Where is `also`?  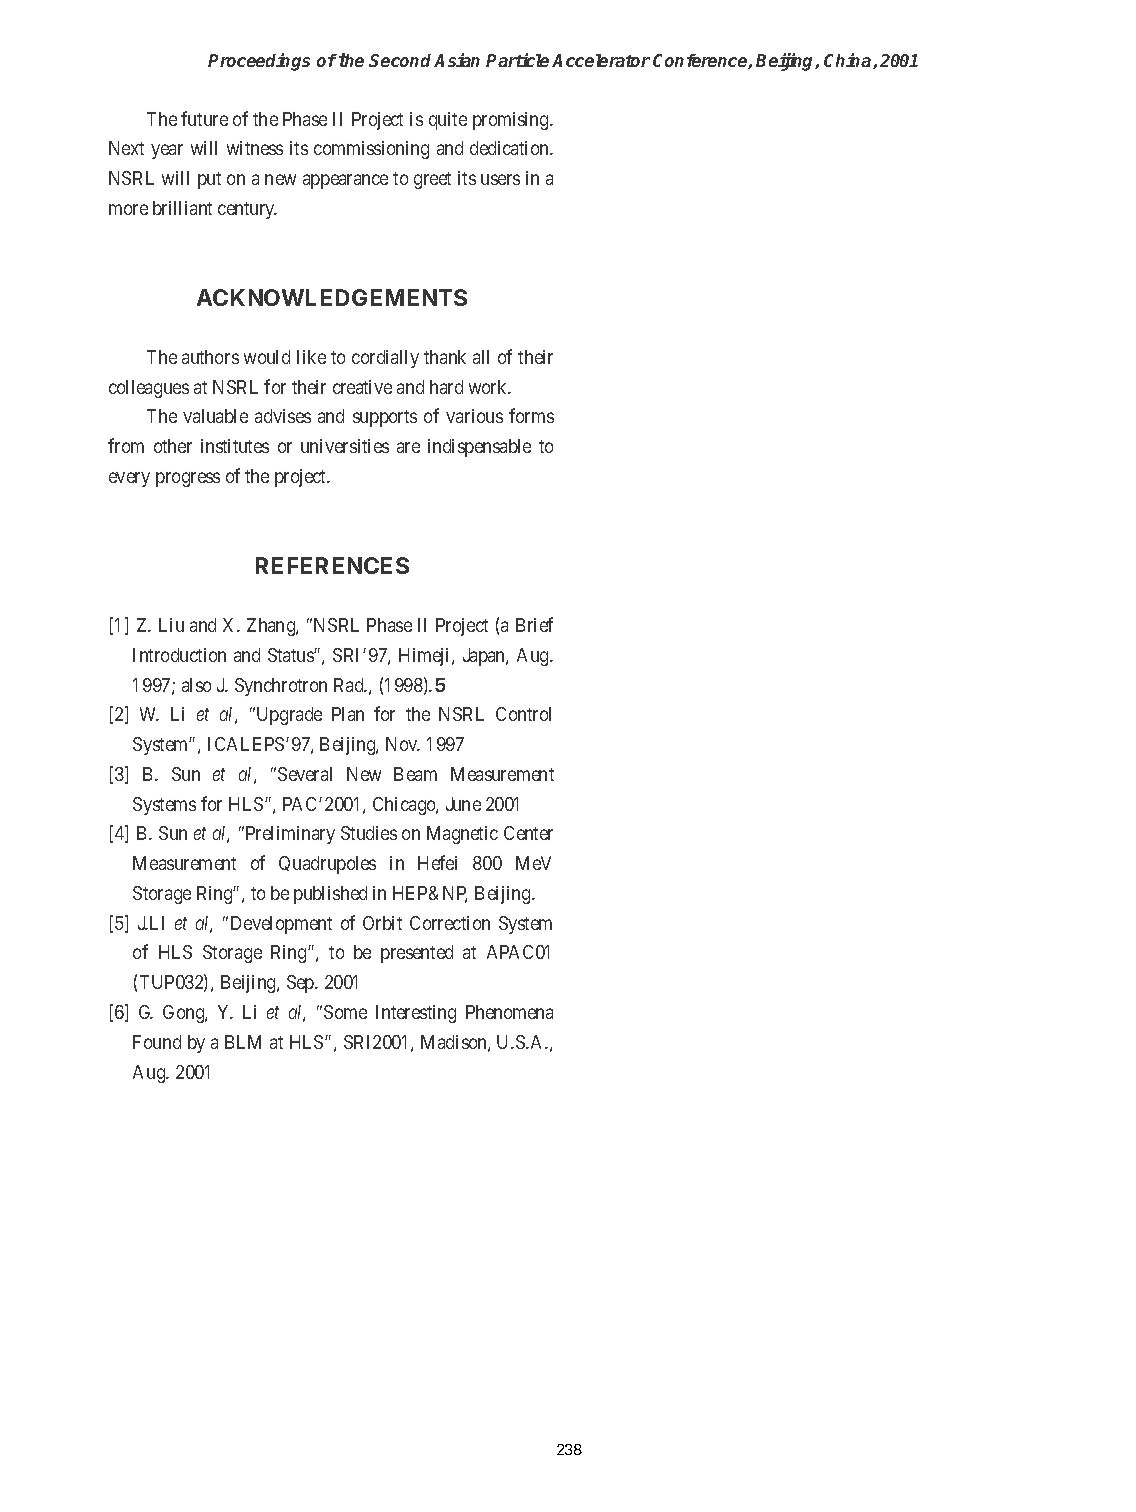 also is located at coordinates (196, 685).
